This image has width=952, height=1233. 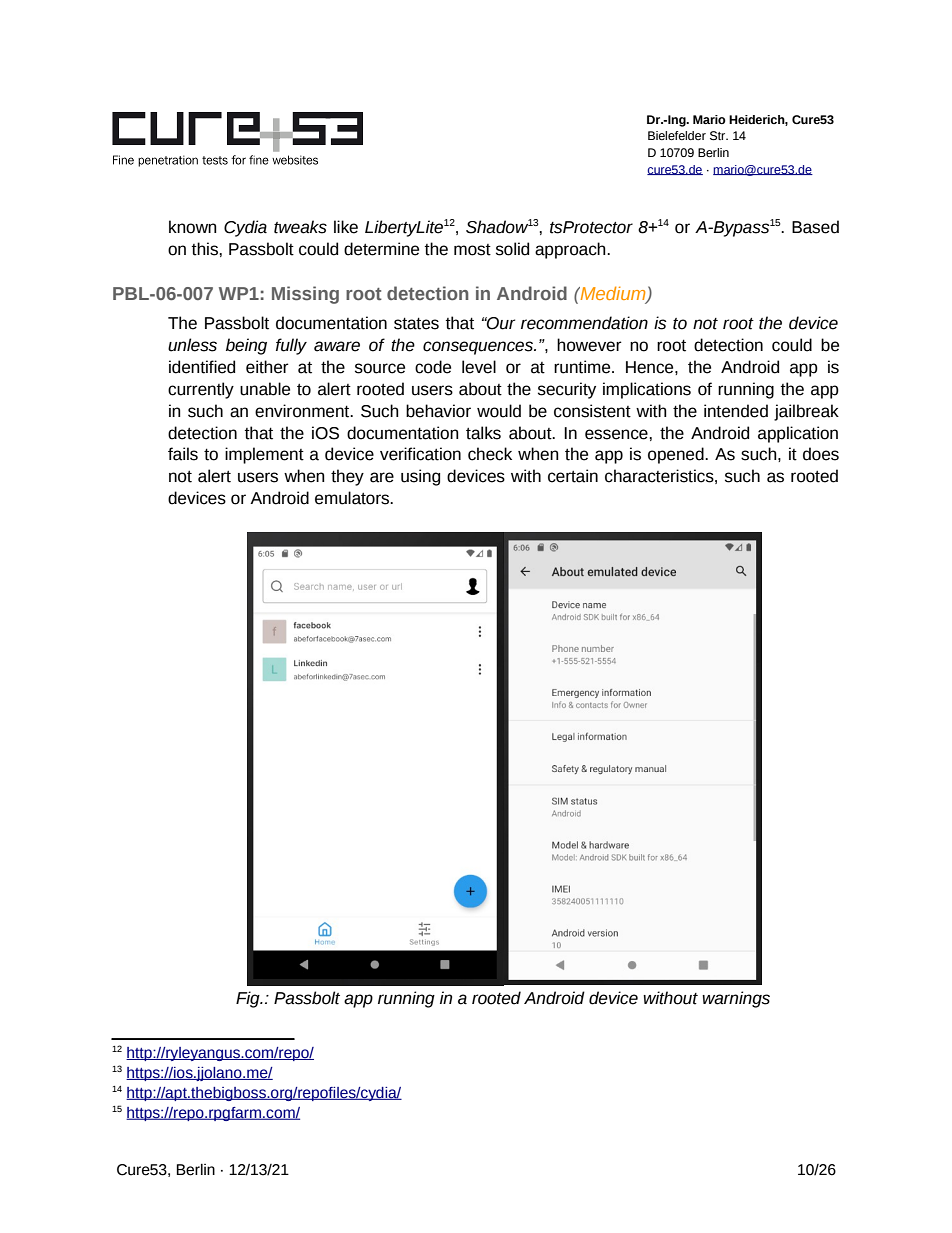 What do you see at coordinates (821, 454) in the image?
I see `does` at bounding box center [821, 454].
